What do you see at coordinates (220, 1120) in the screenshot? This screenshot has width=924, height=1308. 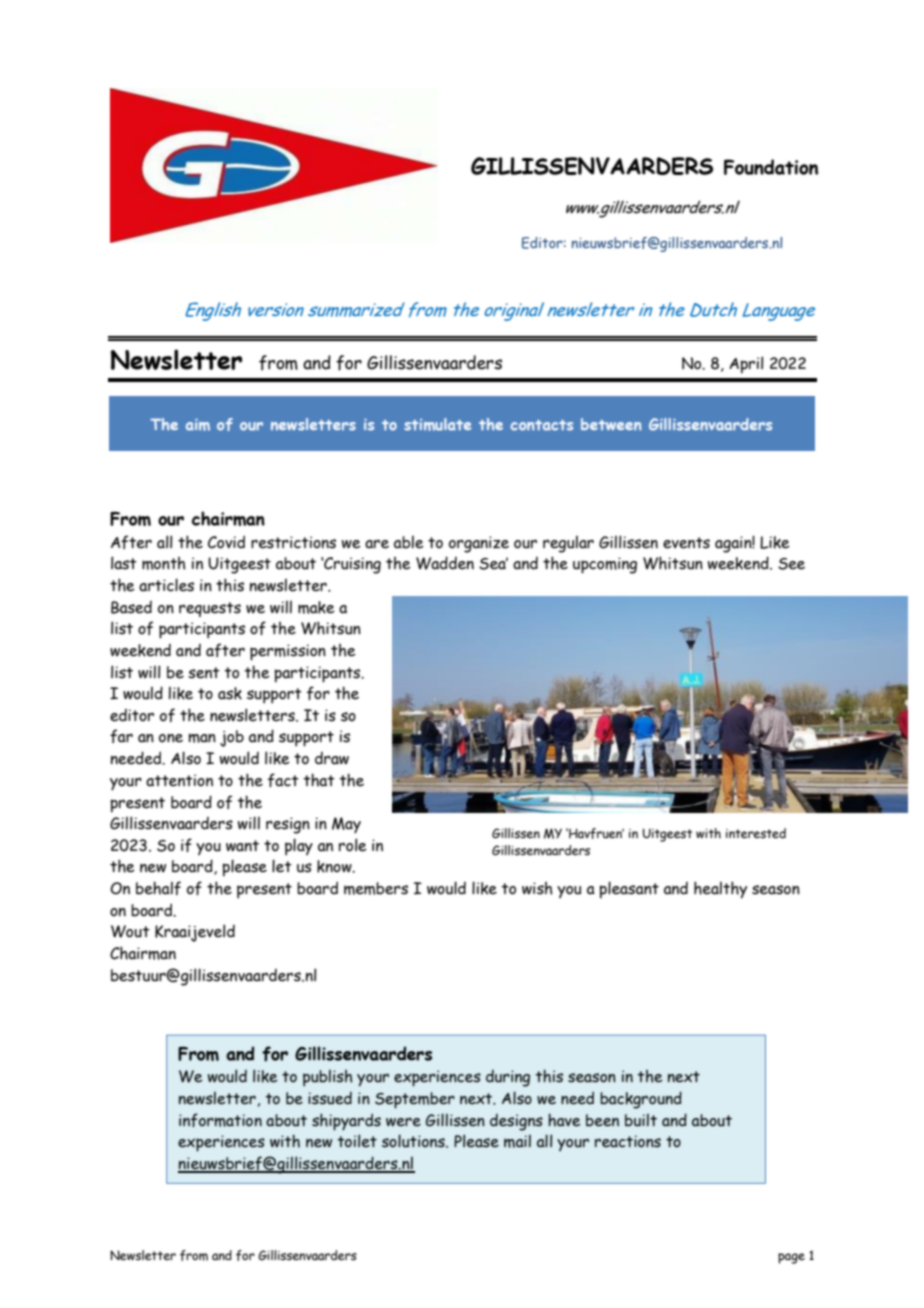 I see `information` at bounding box center [220, 1120].
